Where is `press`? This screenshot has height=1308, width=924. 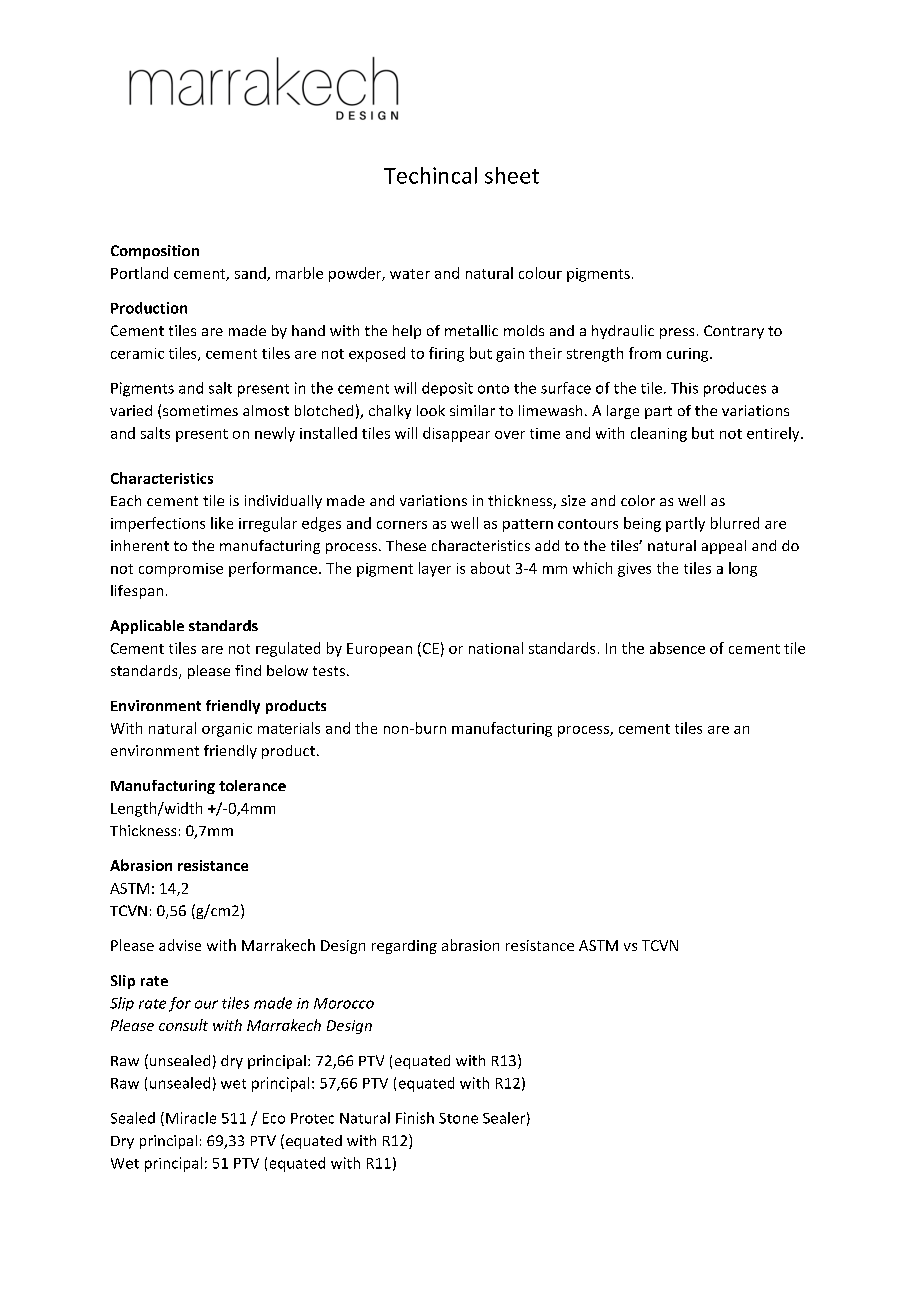 press is located at coordinates (677, 333).
